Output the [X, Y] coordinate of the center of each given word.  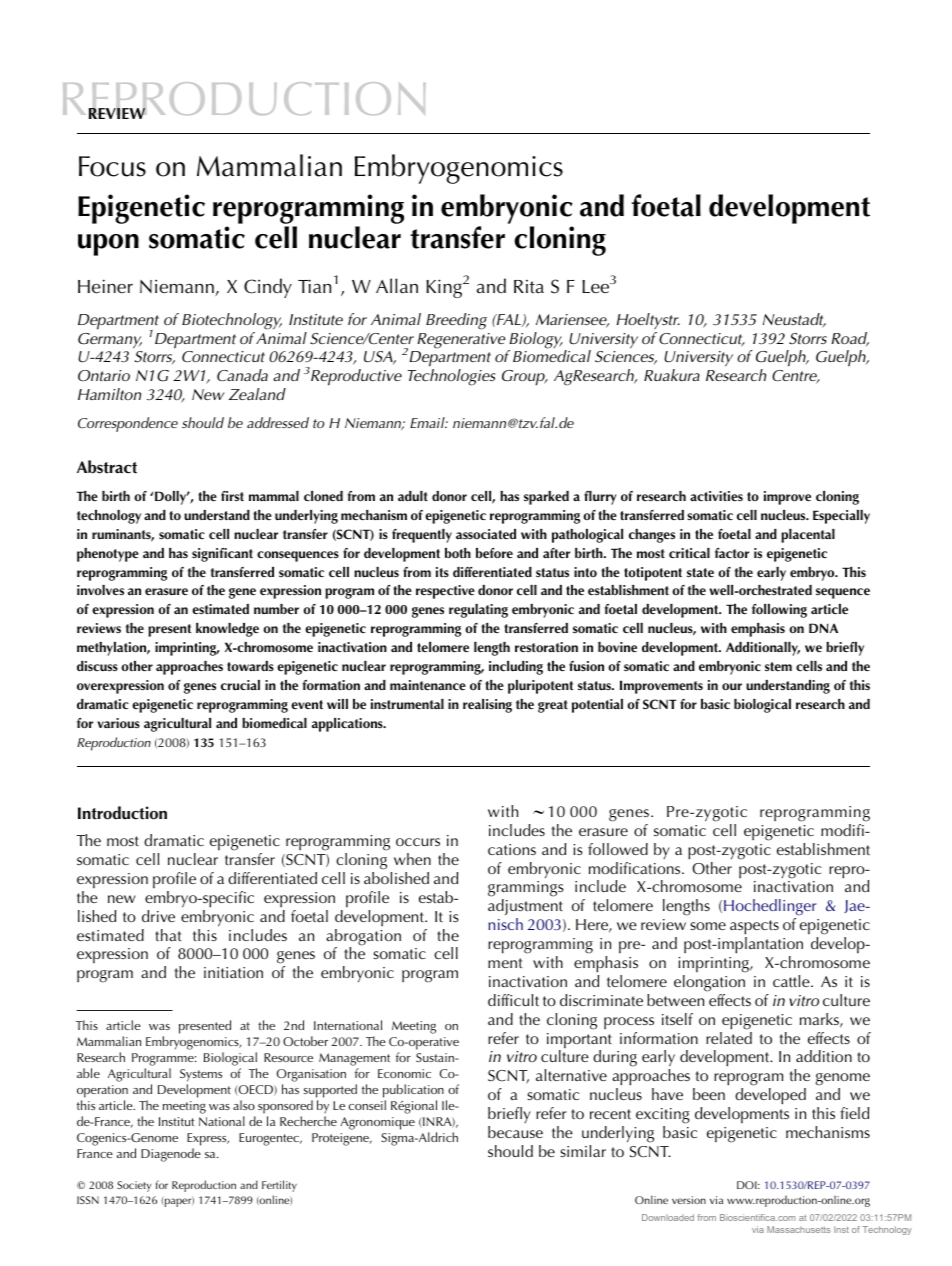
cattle [792, 981]
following [779, 611]
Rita [529, 287]
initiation [233, 972]
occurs [418, 842]
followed [618, 849]
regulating [478, 611]
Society [134, 1186]
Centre [796, 377]
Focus [112, 166]
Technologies [451, 377]
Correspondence [128, 424]
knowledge [227, 630]
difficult [513, 1000]
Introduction [122, 813]
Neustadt [794, 320]
